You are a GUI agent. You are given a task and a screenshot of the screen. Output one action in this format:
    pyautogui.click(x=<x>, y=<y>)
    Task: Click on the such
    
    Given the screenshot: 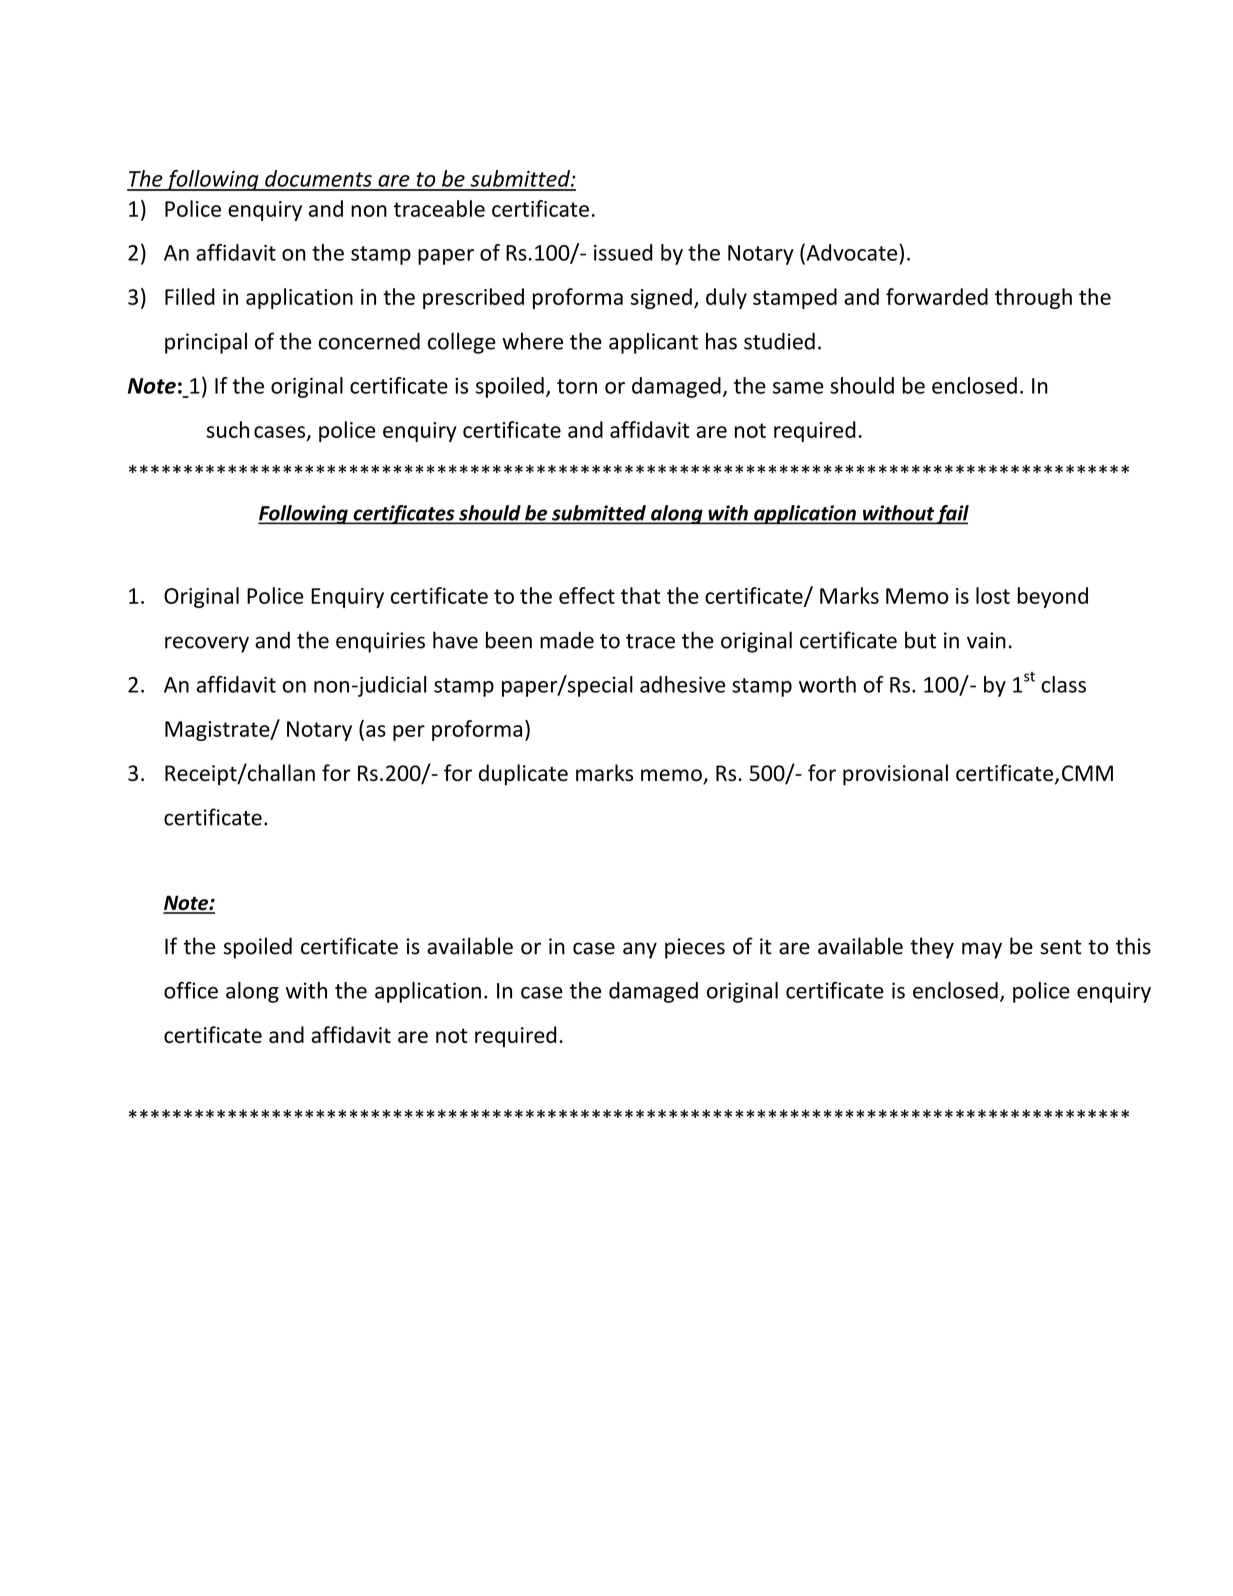 What is the action you would take?
    pyautogui.click(x=227, y=429)
